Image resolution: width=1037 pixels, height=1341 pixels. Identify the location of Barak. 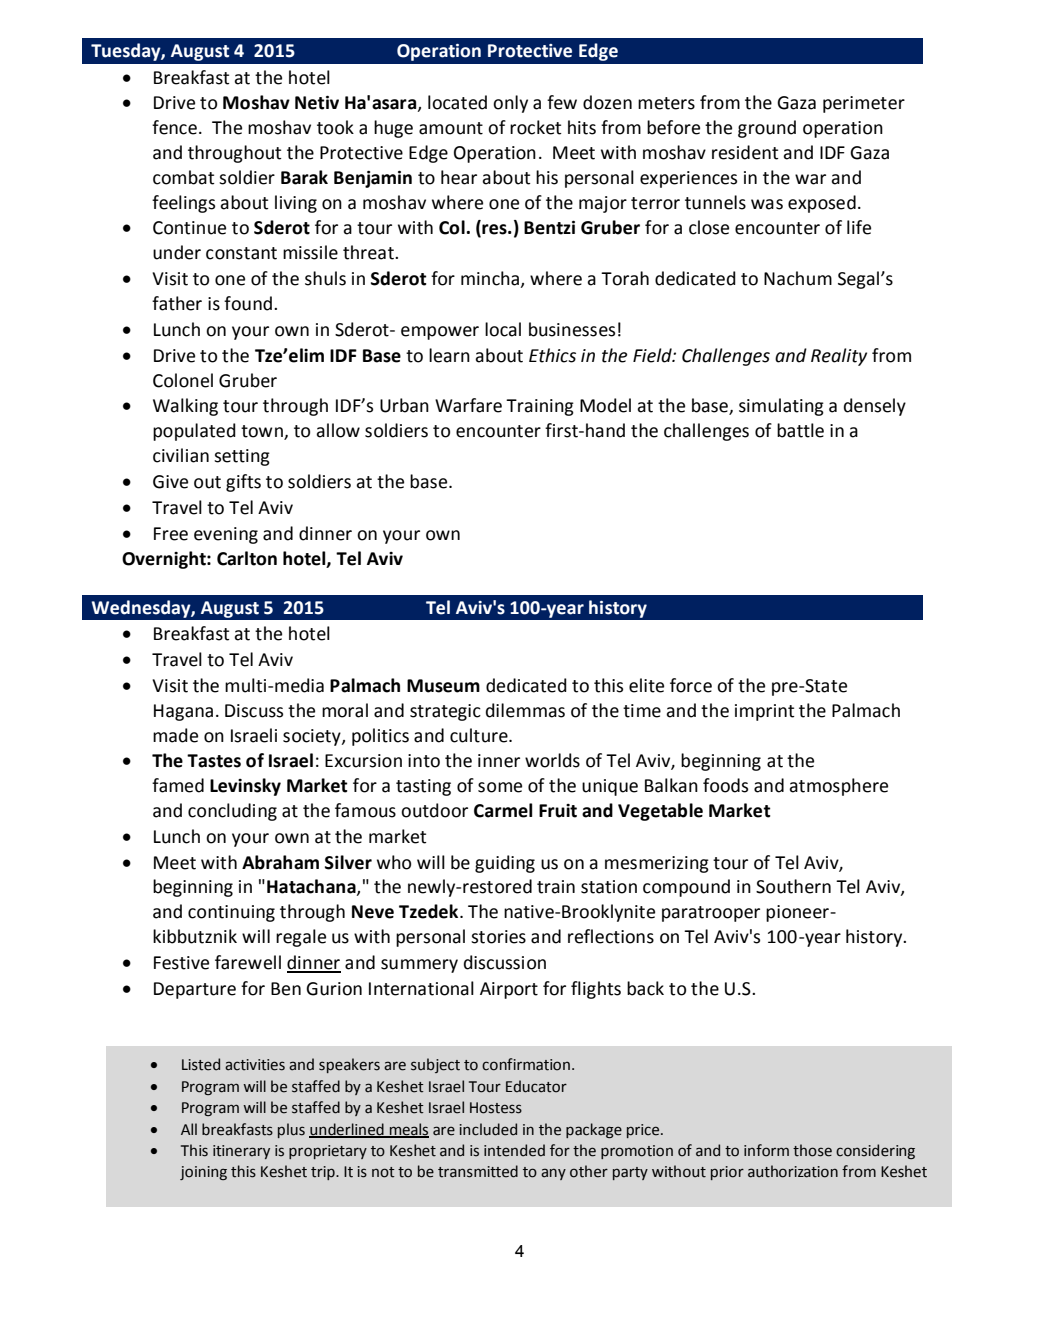
(304, 177).
